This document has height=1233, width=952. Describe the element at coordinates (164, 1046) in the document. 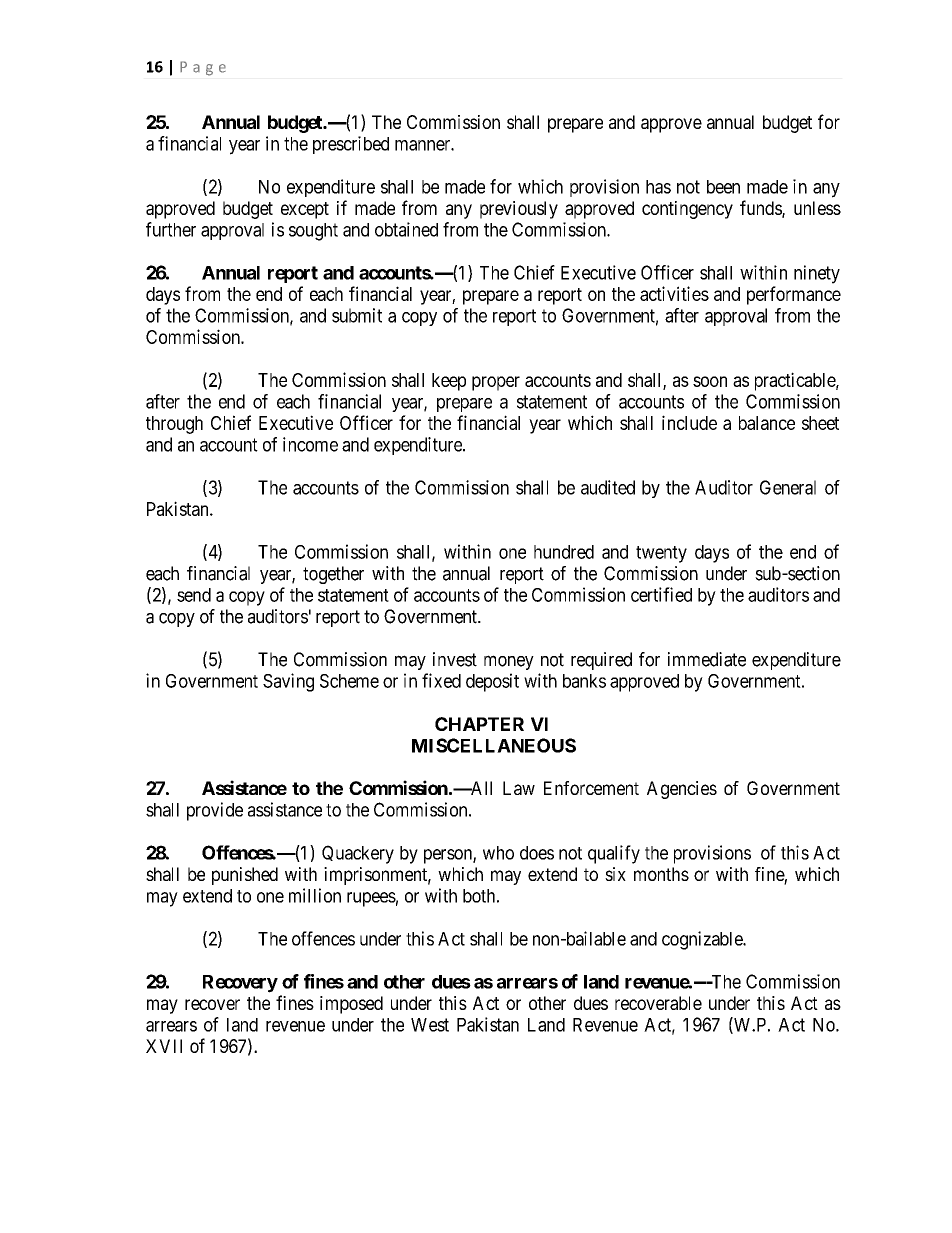

I see `XVII` at that location.
